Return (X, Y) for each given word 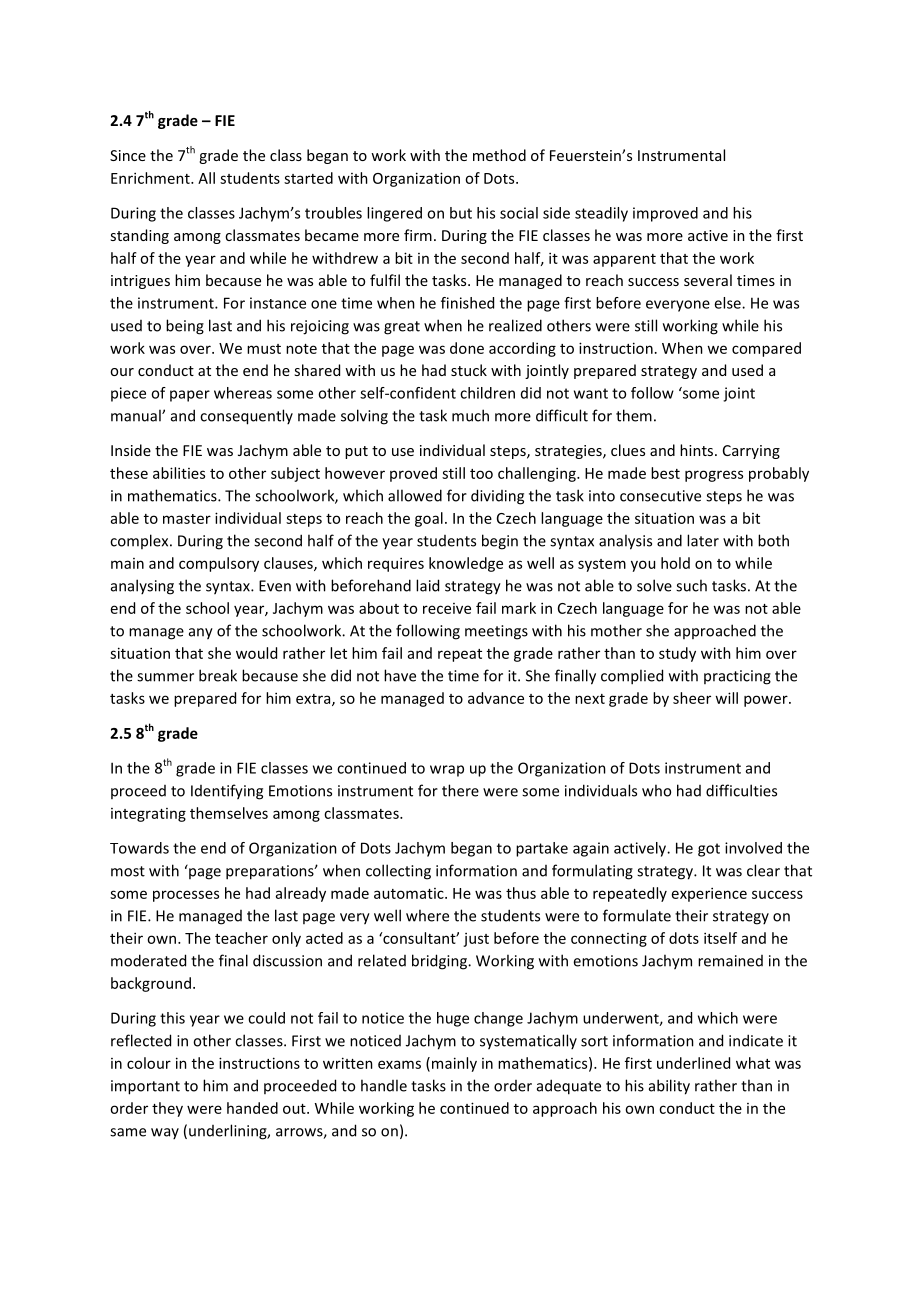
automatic (410, 893)
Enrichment (151, 178)
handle (384, 1085)
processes (186, 896)
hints (698, 450)
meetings (496, 632)
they (167, 1109)
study (677, 654)
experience (709, 894)
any (201, 634)
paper (190, 396)
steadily (601, 214)
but (461, 213)
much (470, 415)
